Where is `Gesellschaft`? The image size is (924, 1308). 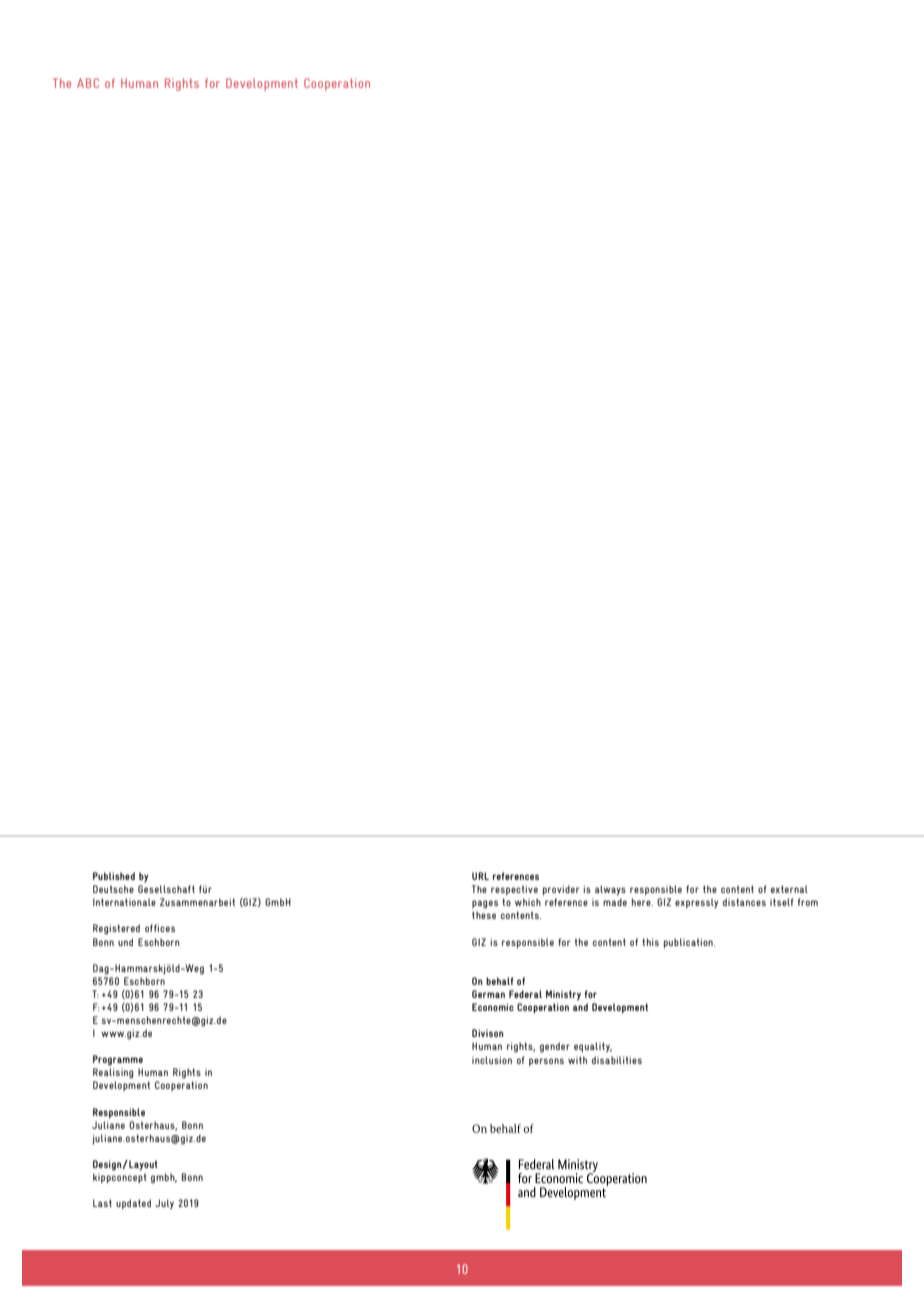
Gesellschaft is located at coordinates (166, 889).
